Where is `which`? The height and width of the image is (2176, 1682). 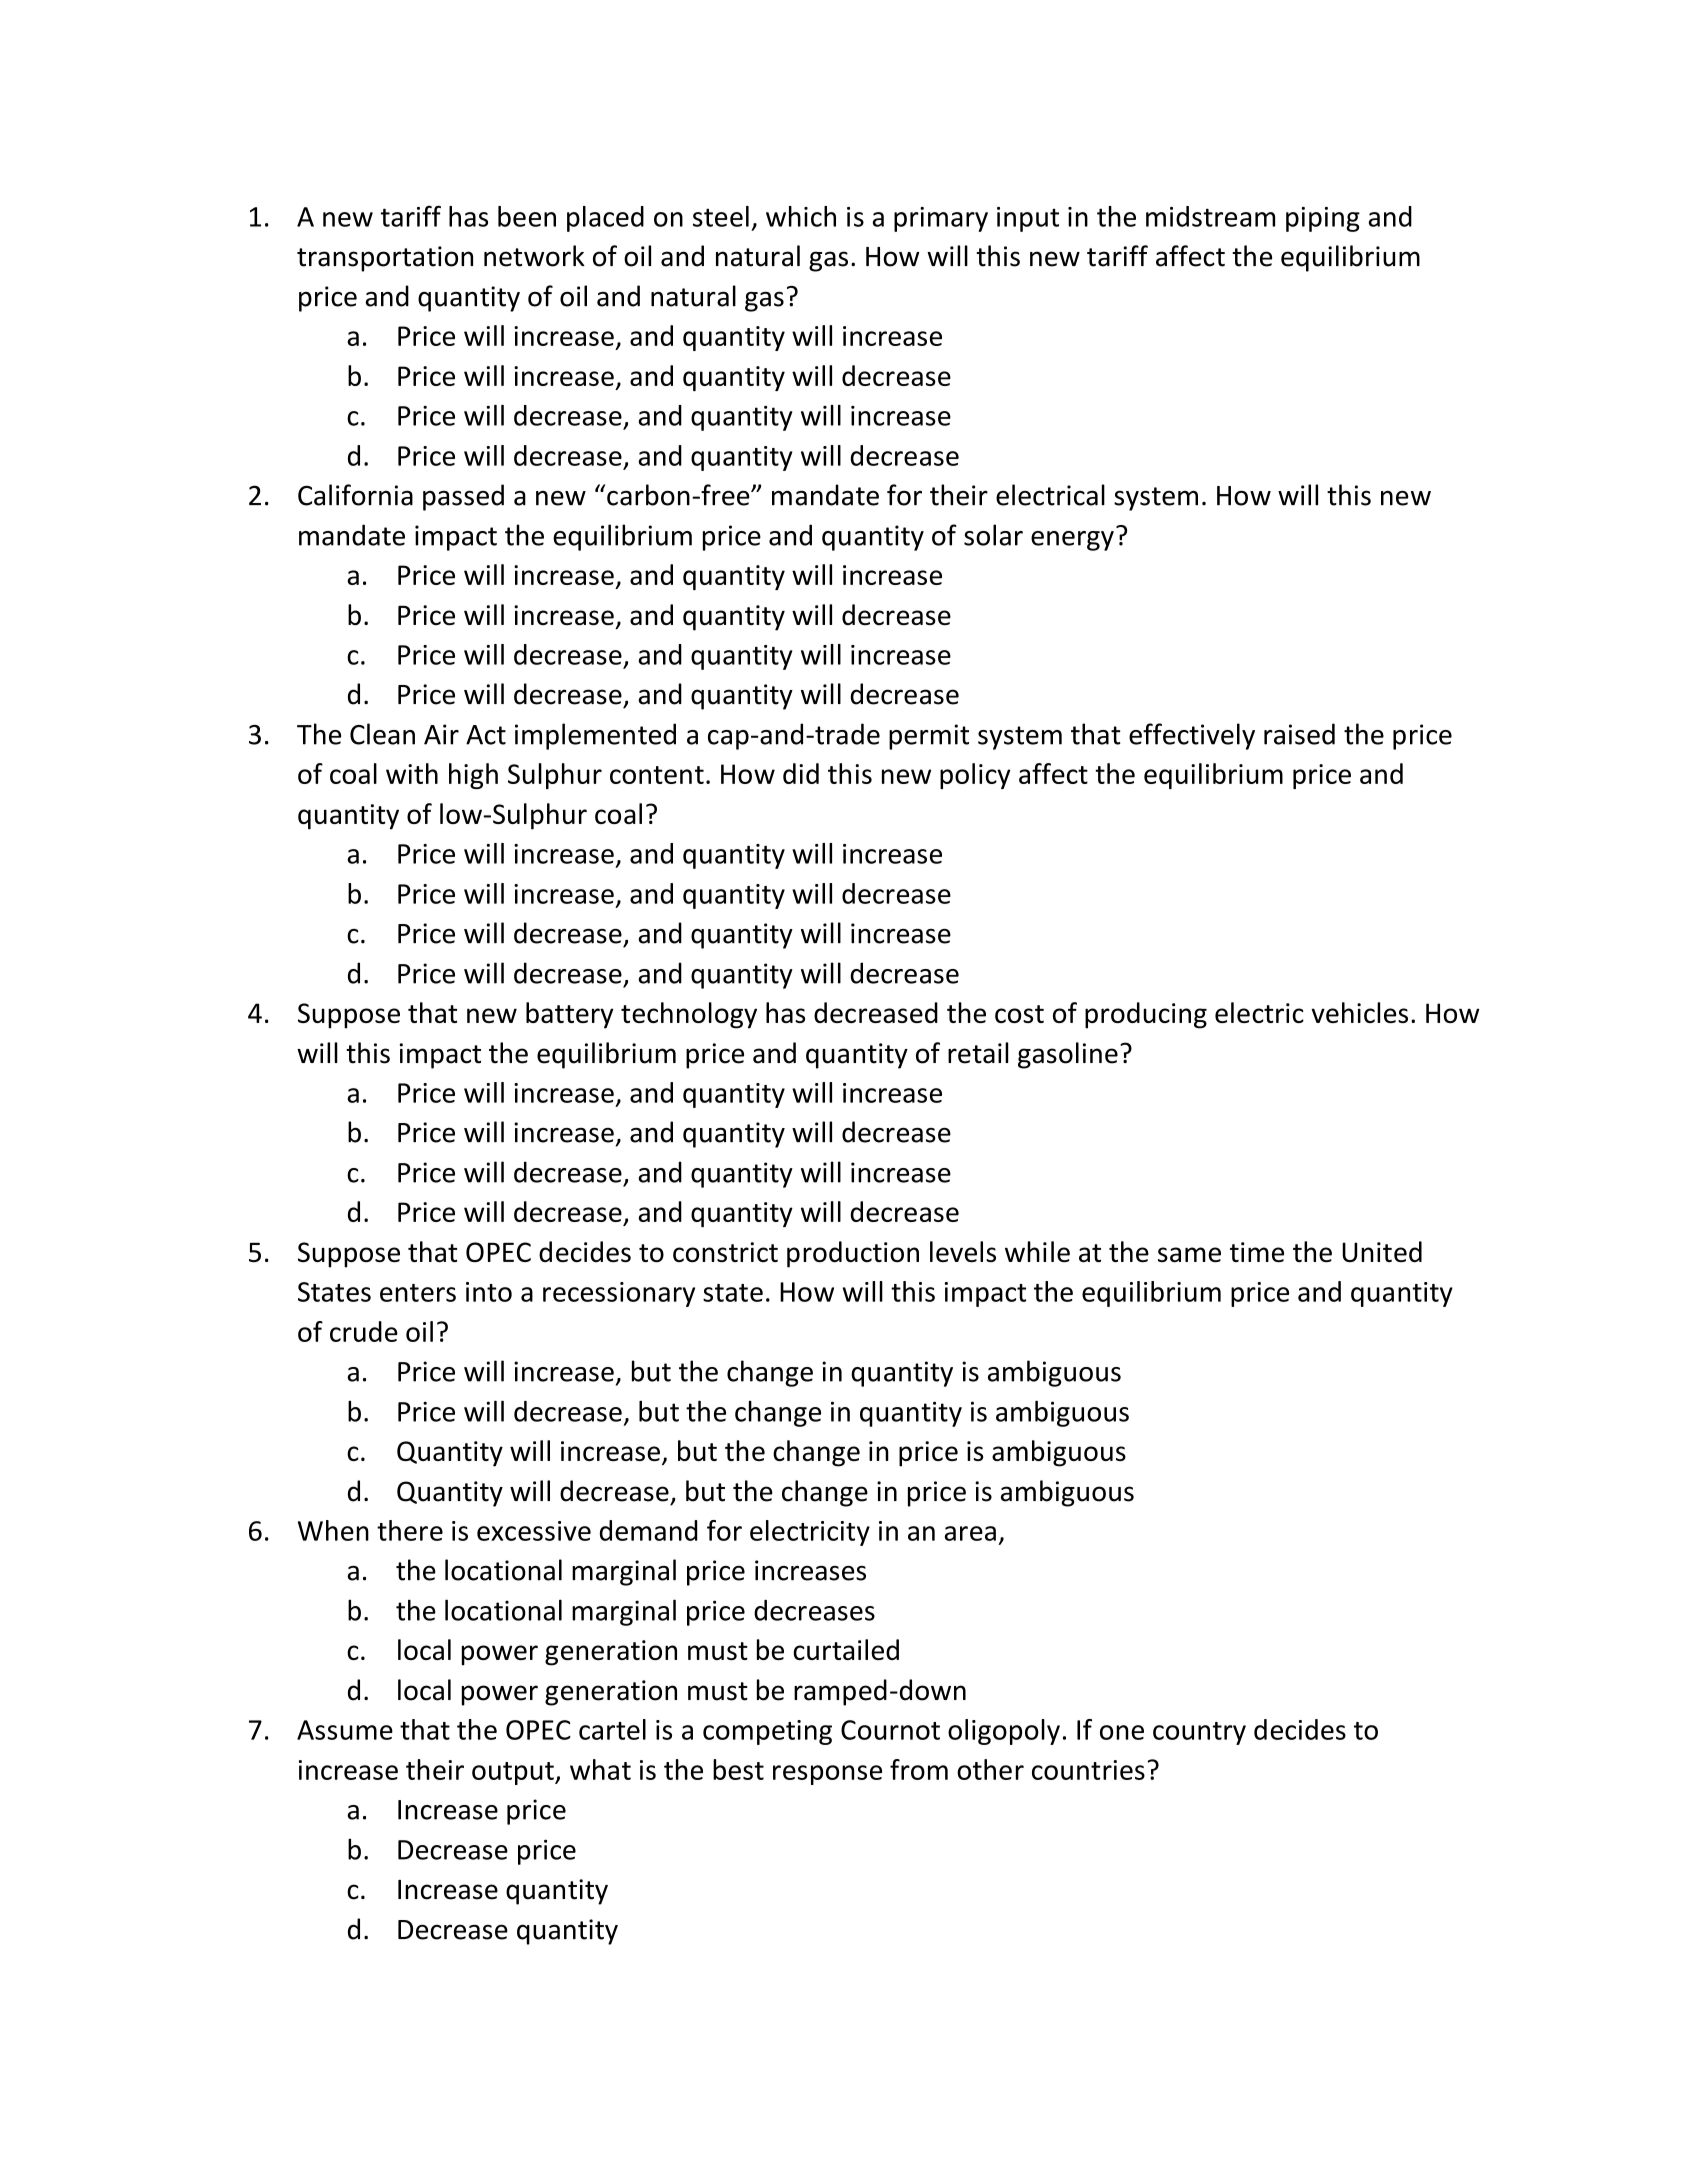 which is located at coordinates (801, 216).
